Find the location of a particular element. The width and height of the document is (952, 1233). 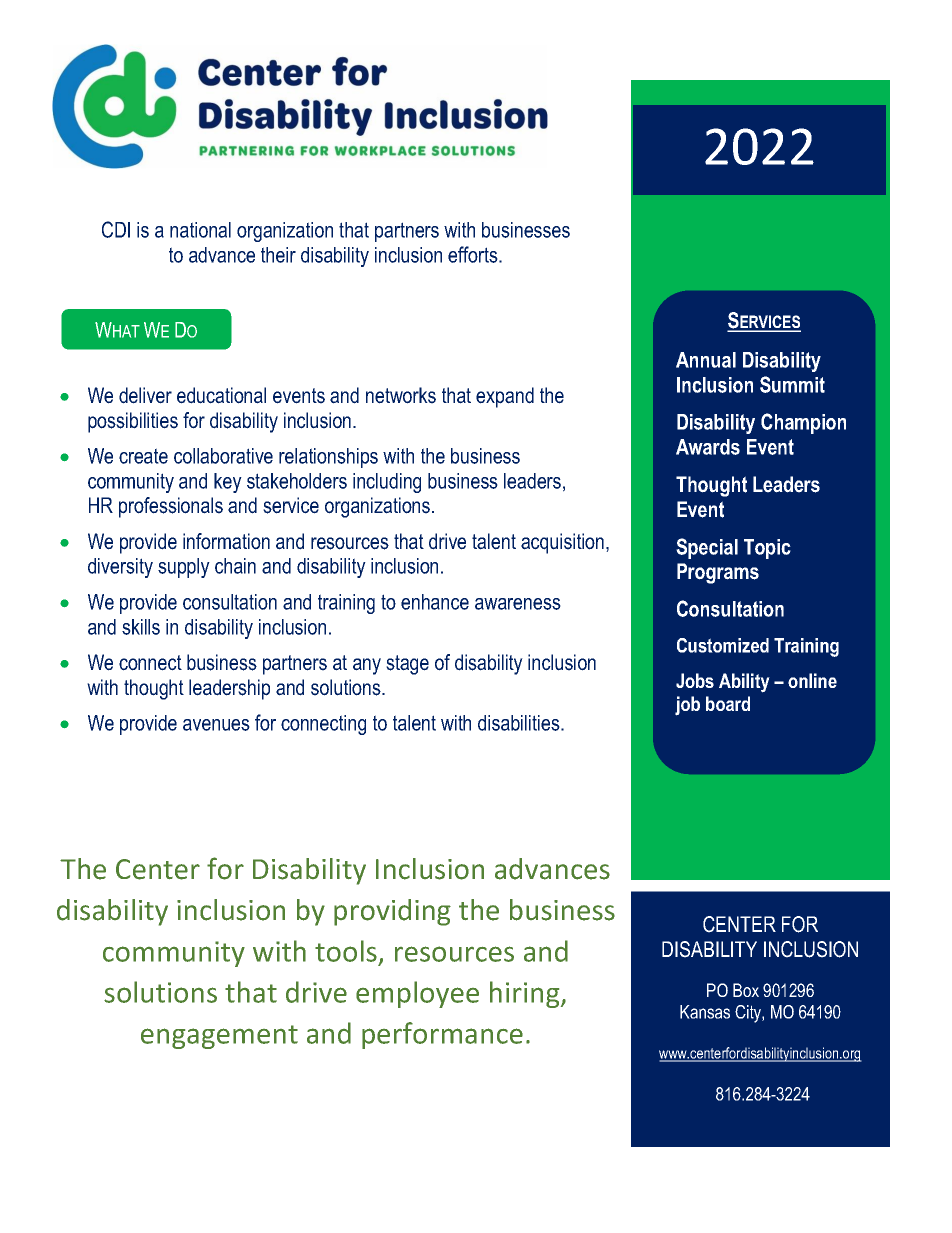

performance is located at coordinates (442, 1035).
